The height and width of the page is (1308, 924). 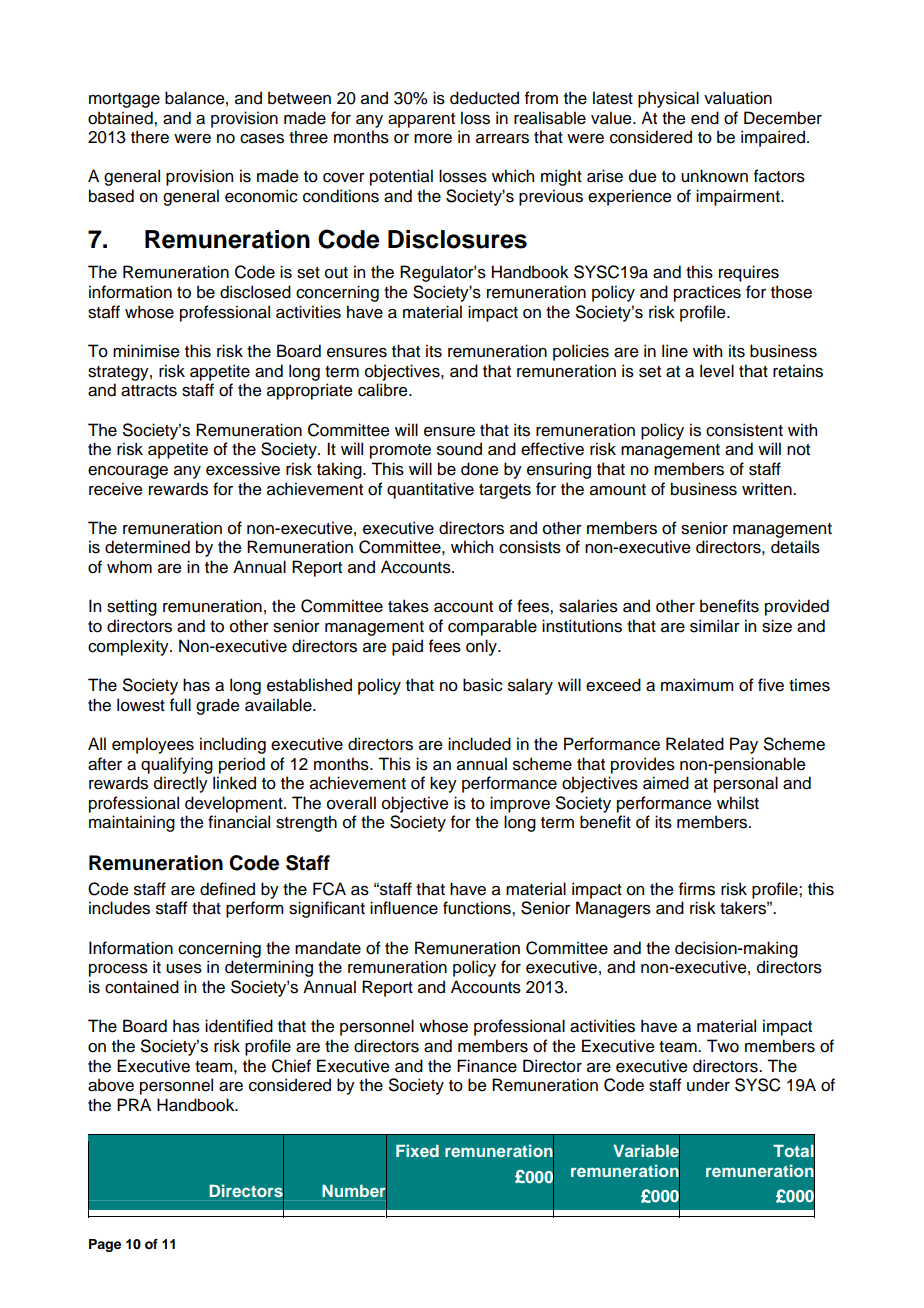 I want to click on defined, so click(x=227, y=889).
